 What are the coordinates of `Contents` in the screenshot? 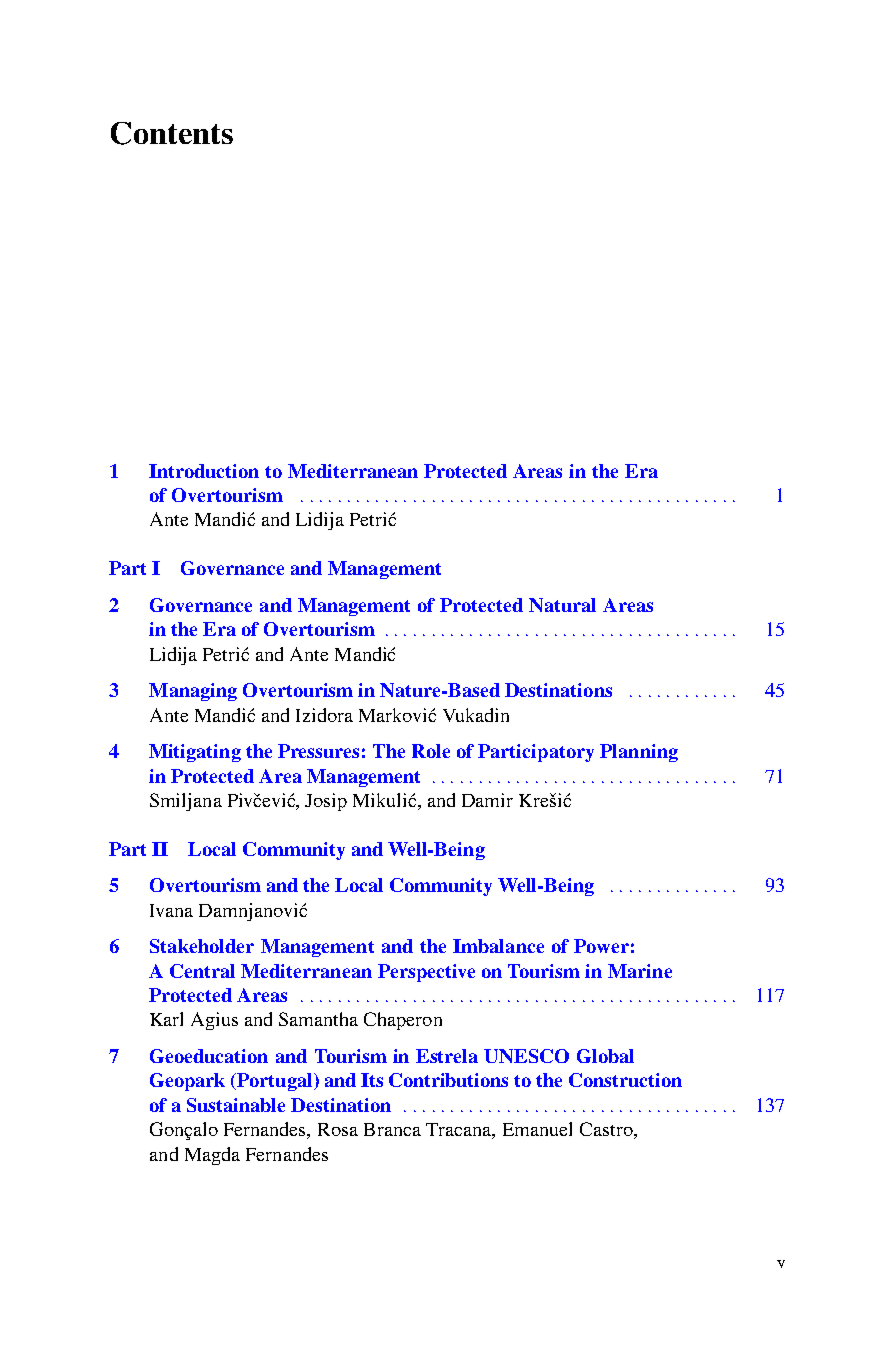 It's located at (172, 133).
